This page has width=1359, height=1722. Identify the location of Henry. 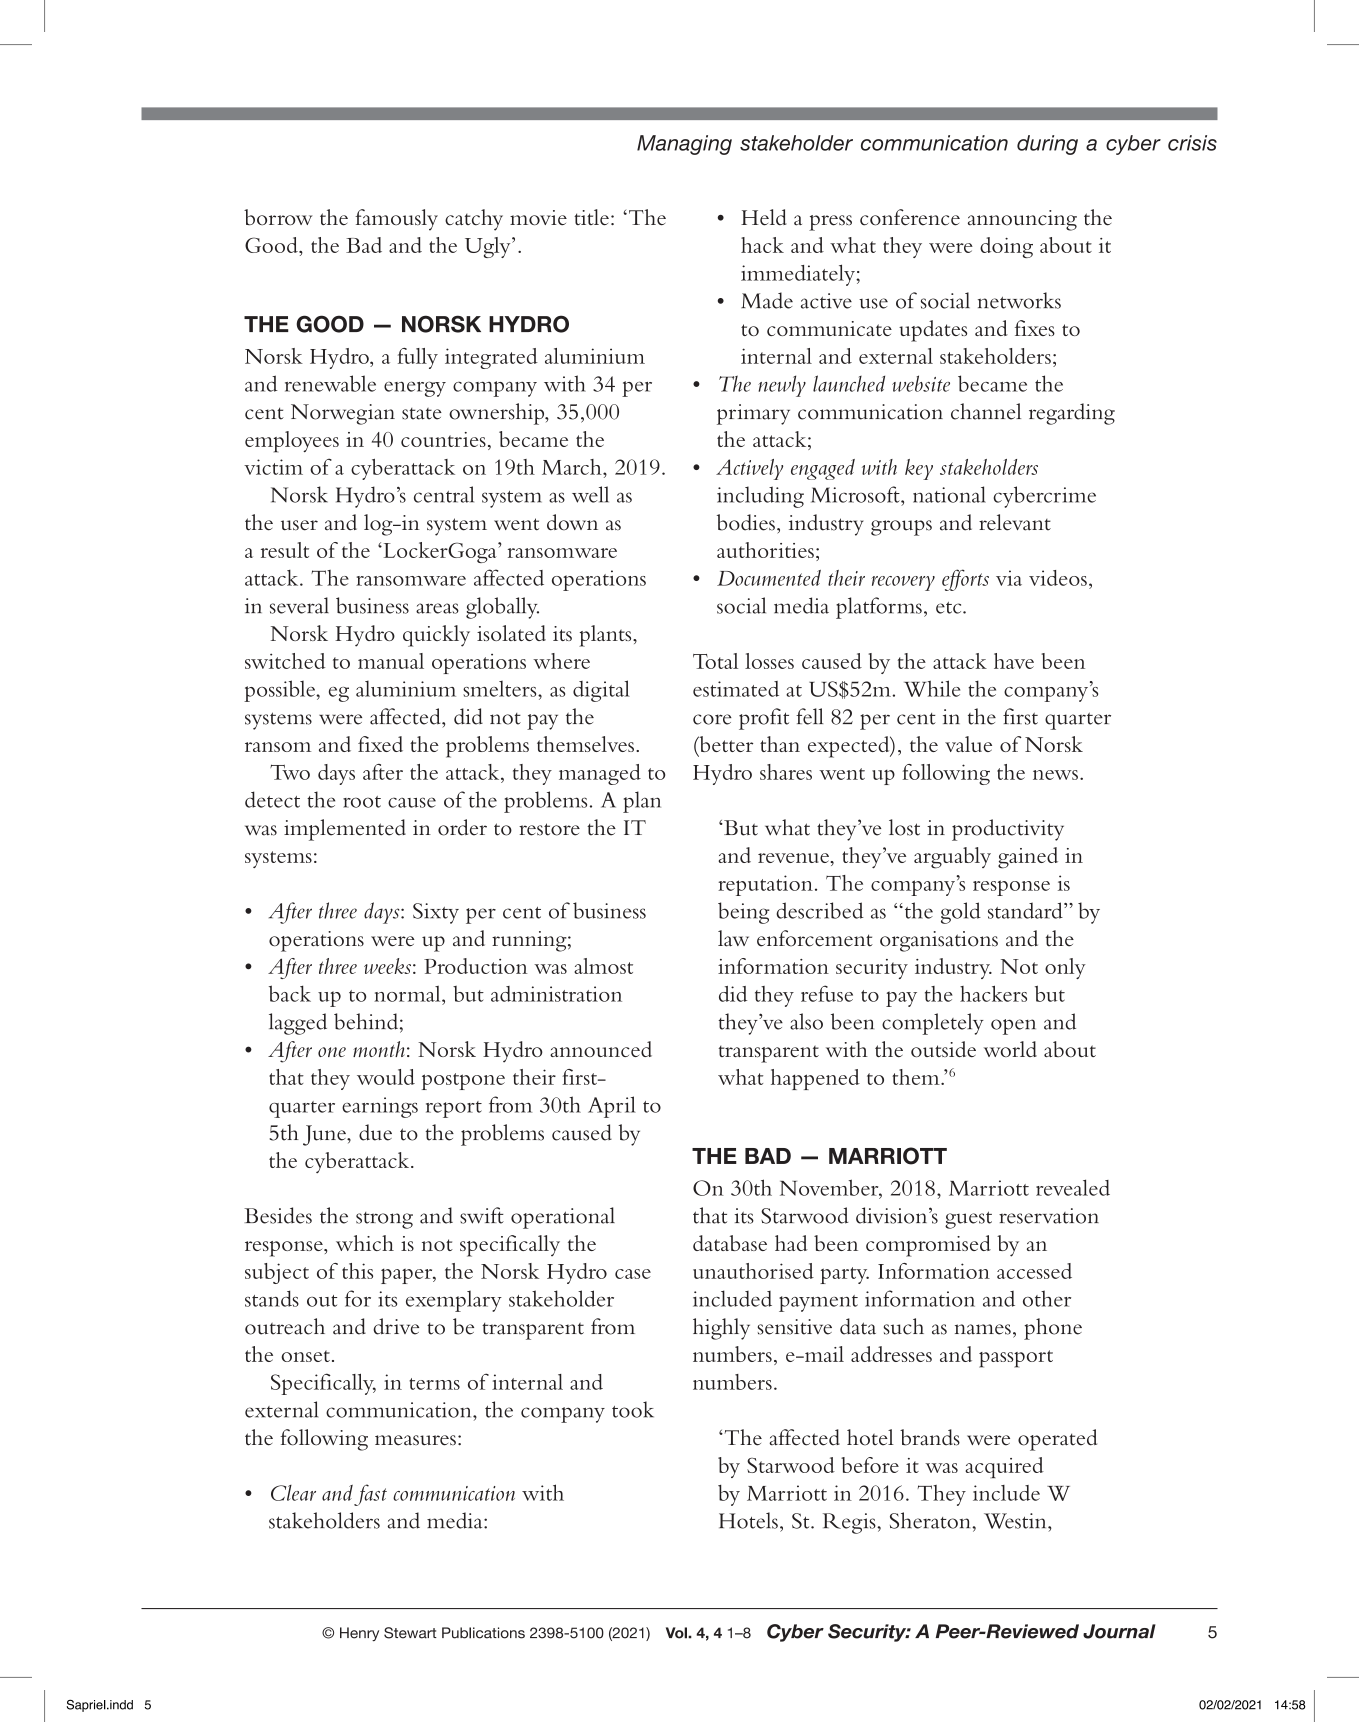
(359, 1634).
